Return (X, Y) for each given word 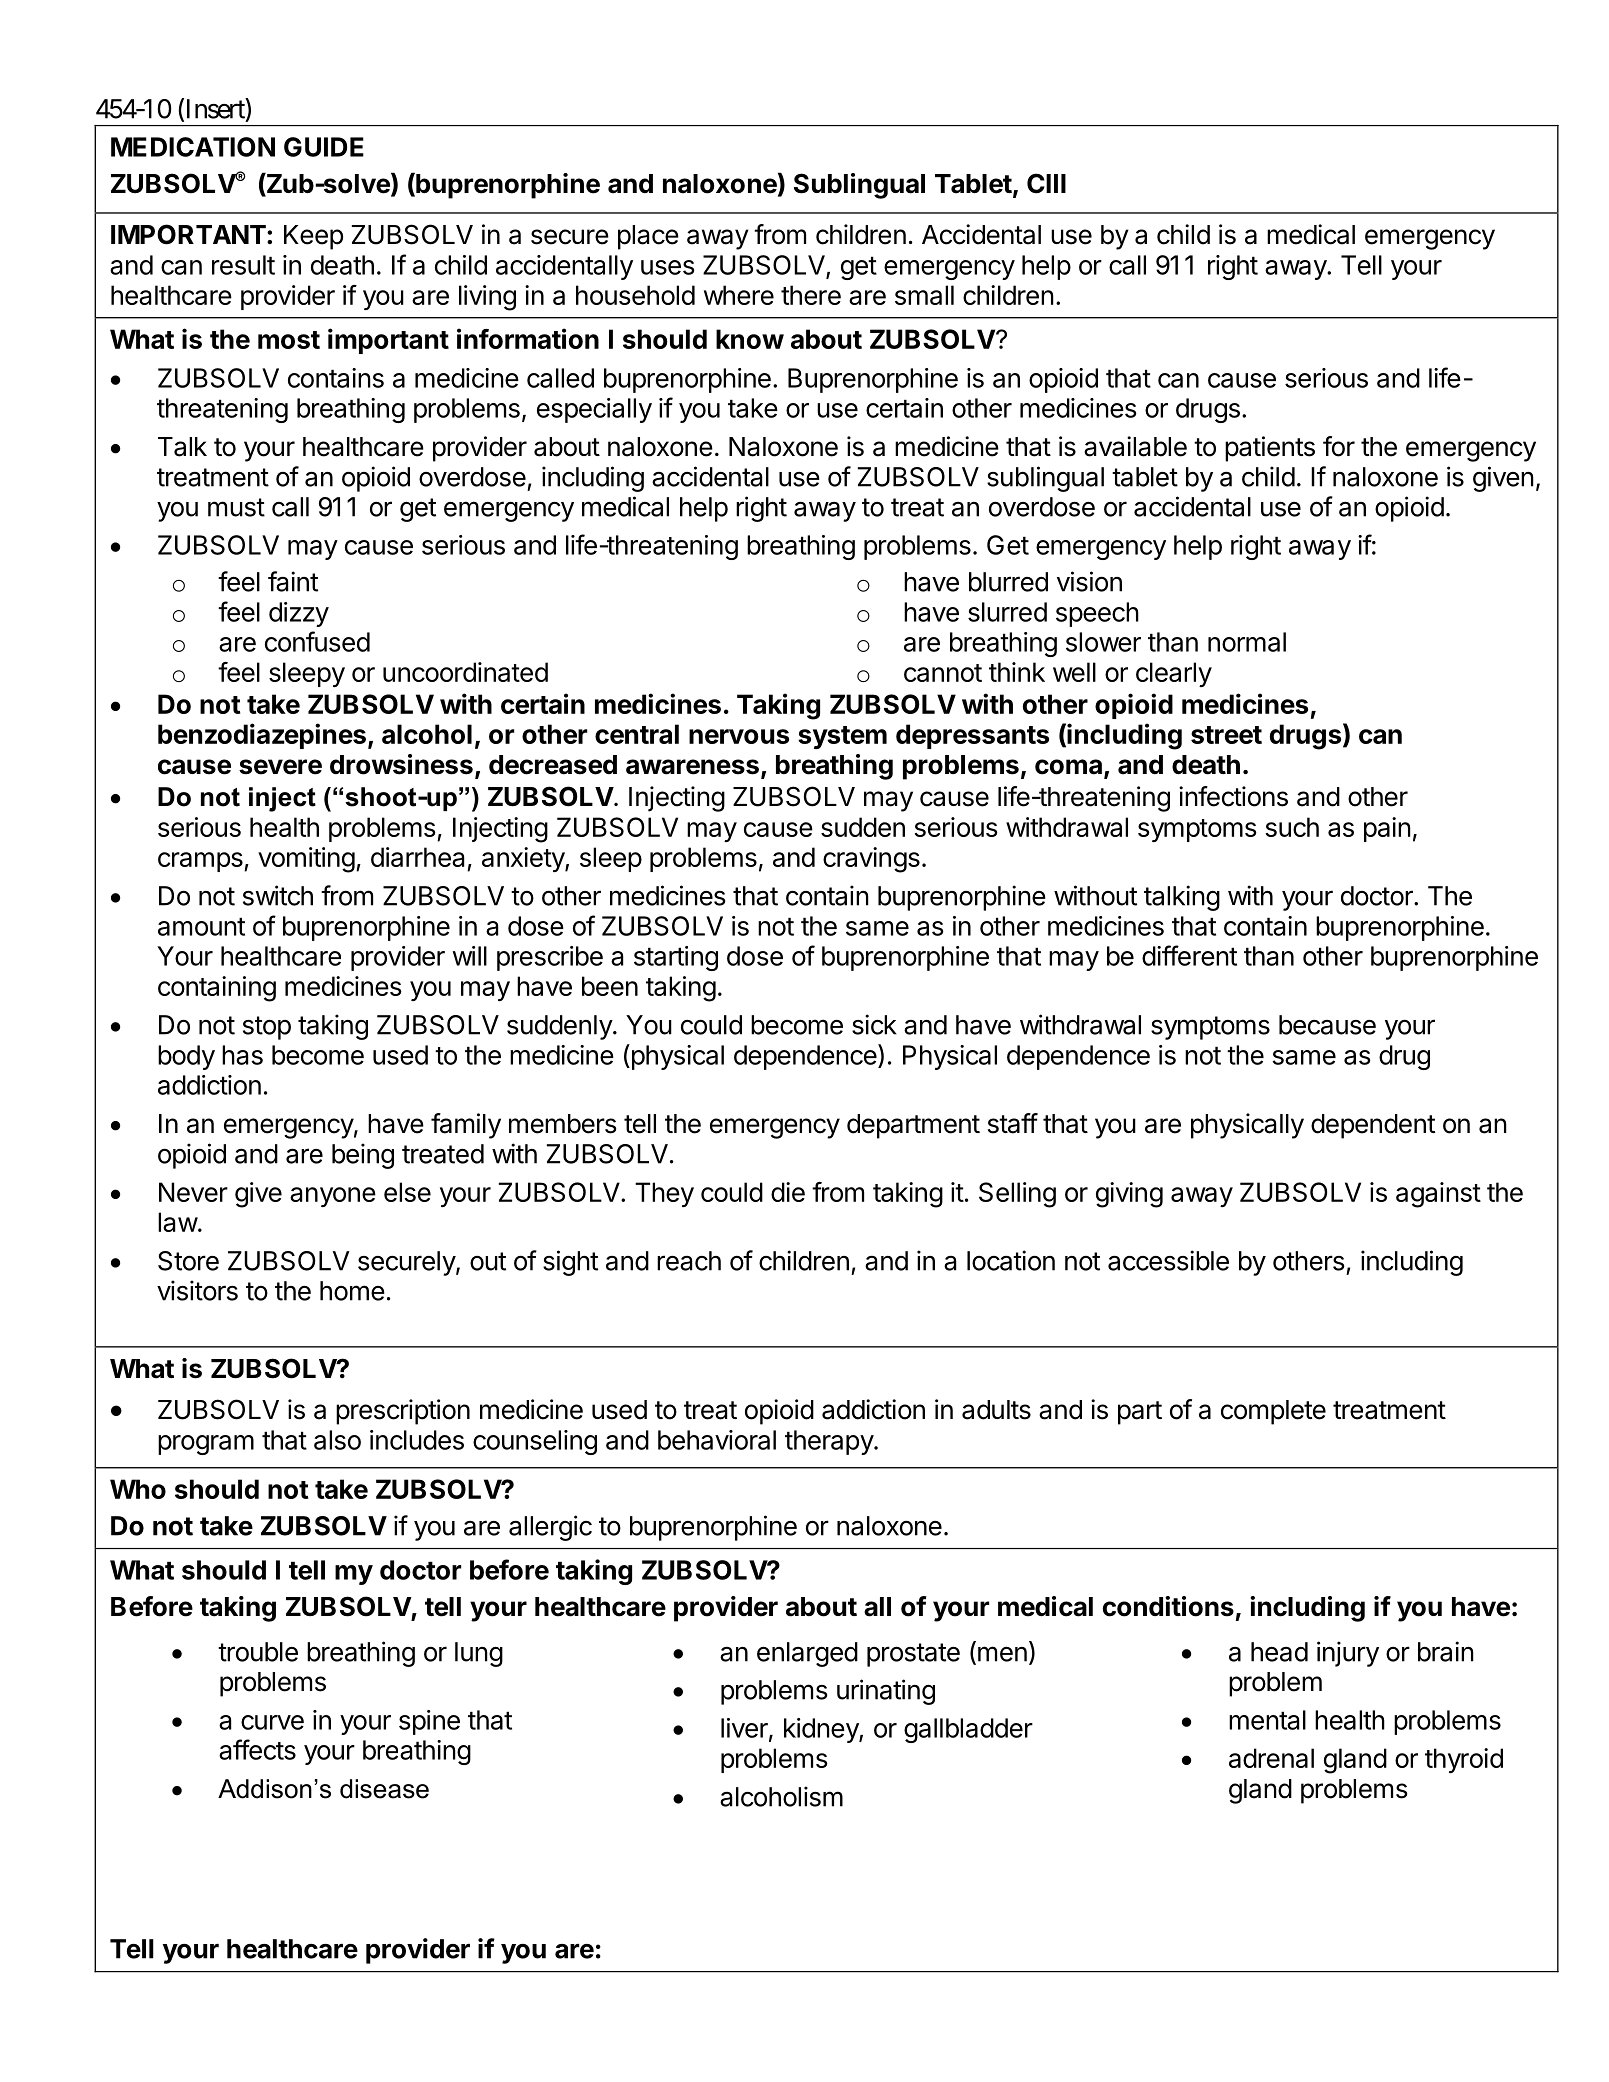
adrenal (1271, 1758)
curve (272, 1722)
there (811, 295)
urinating (886, 1692)
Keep (313, 237)
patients (1270, 449)
